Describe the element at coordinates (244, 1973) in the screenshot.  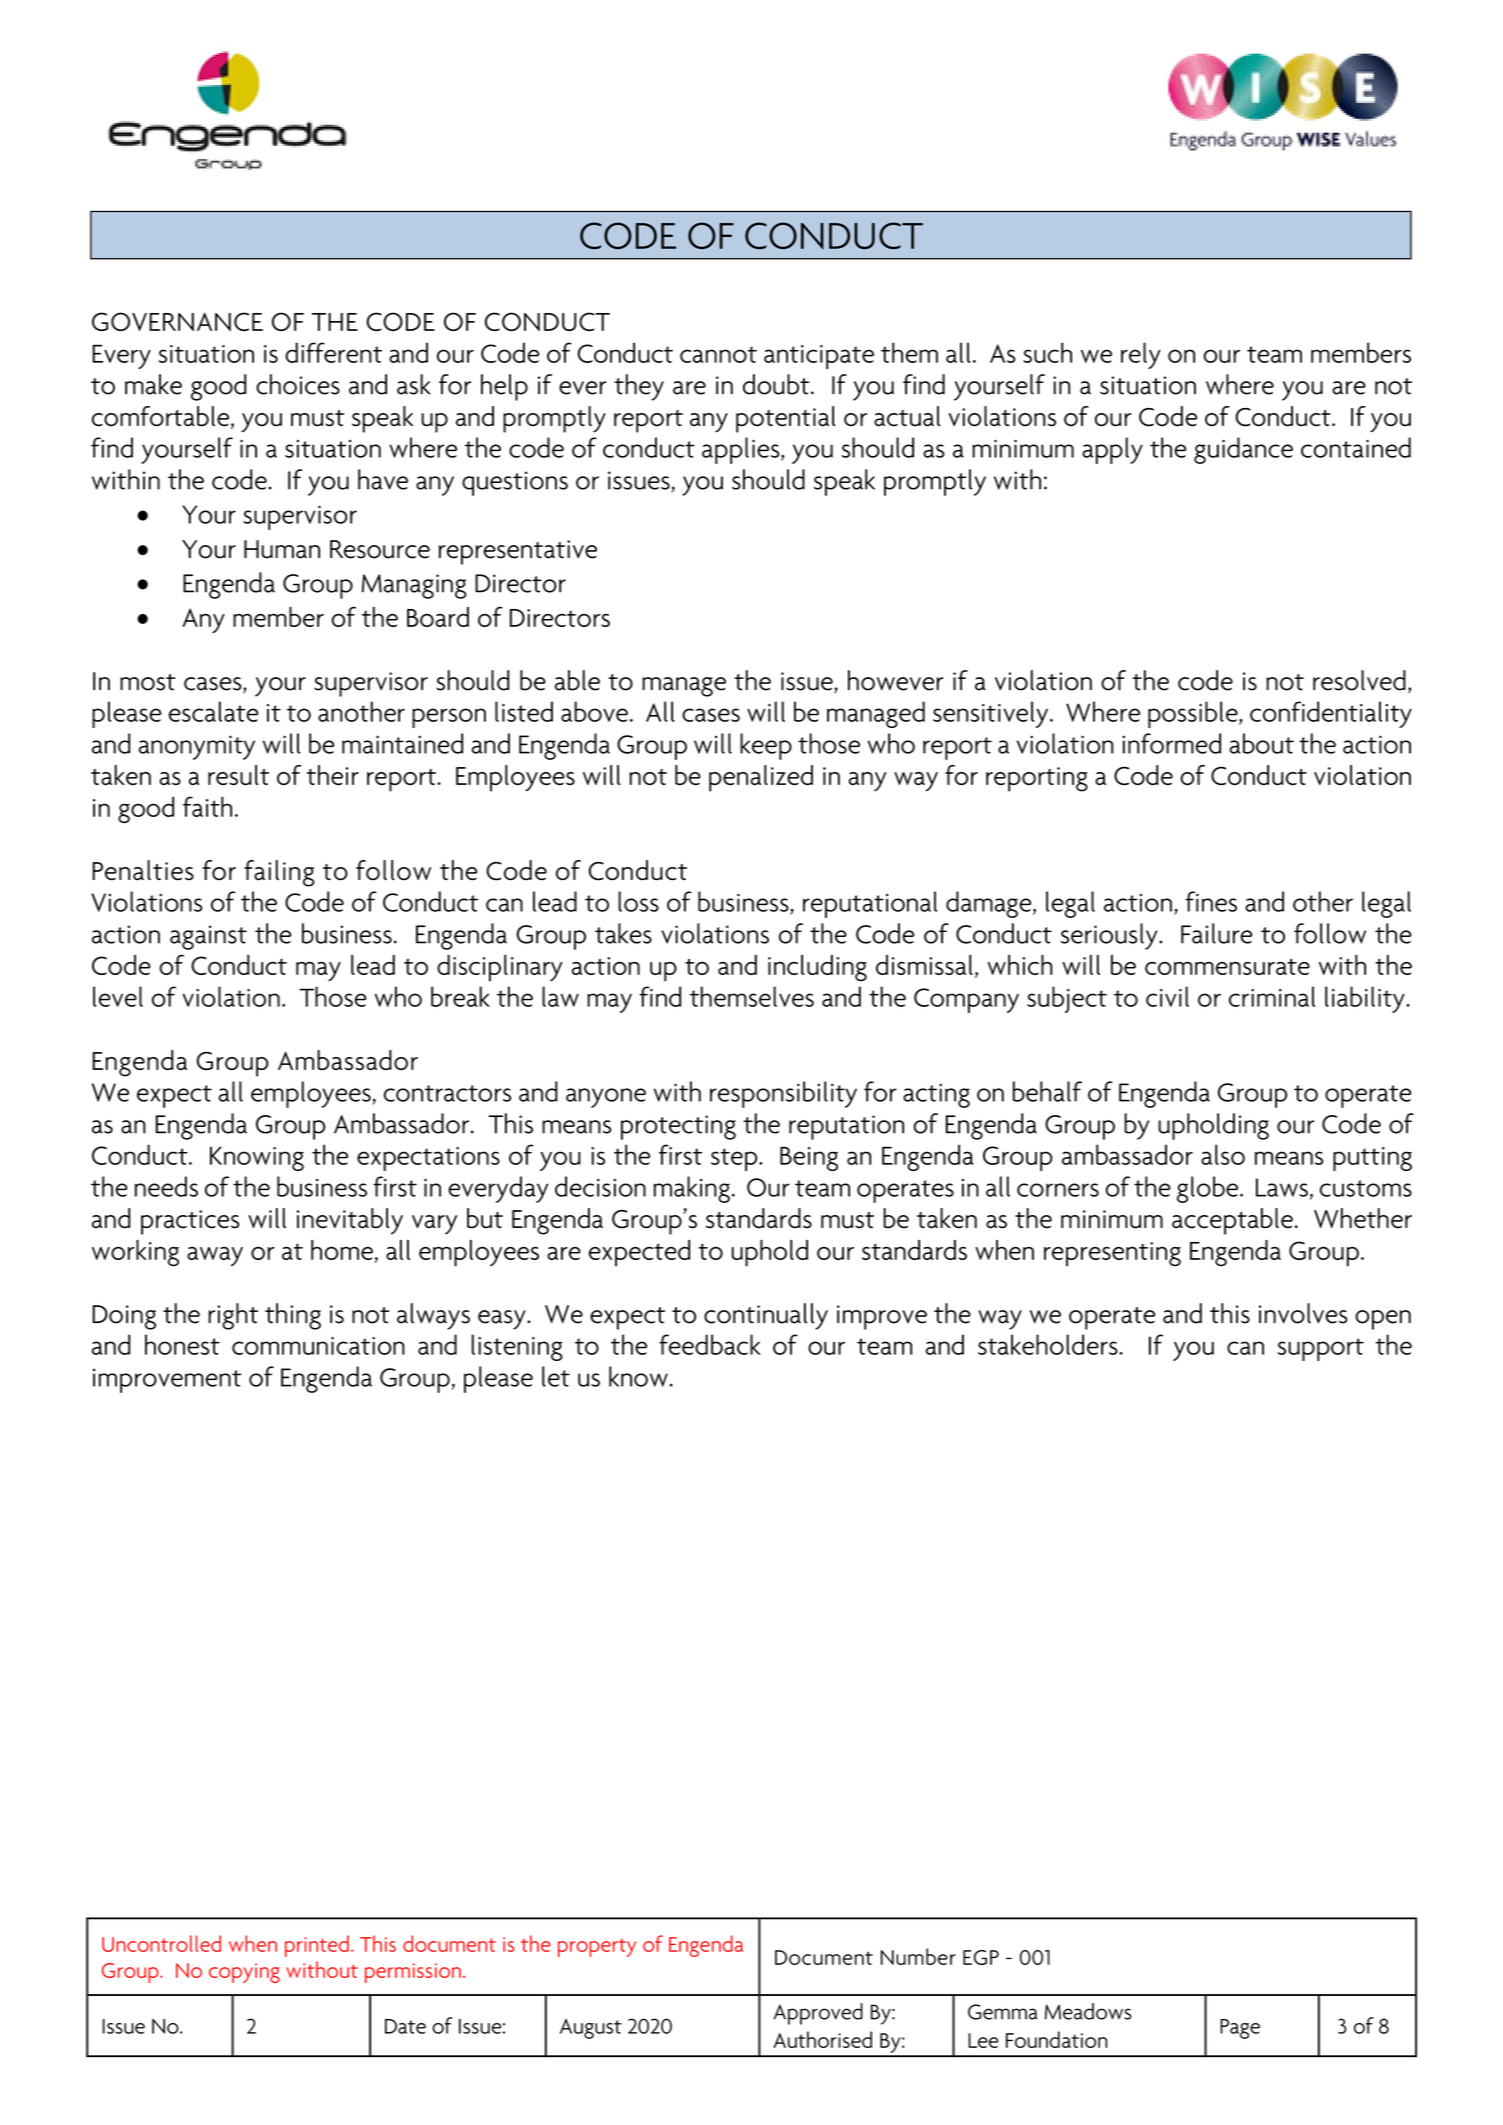
I see `copying` at that location.
